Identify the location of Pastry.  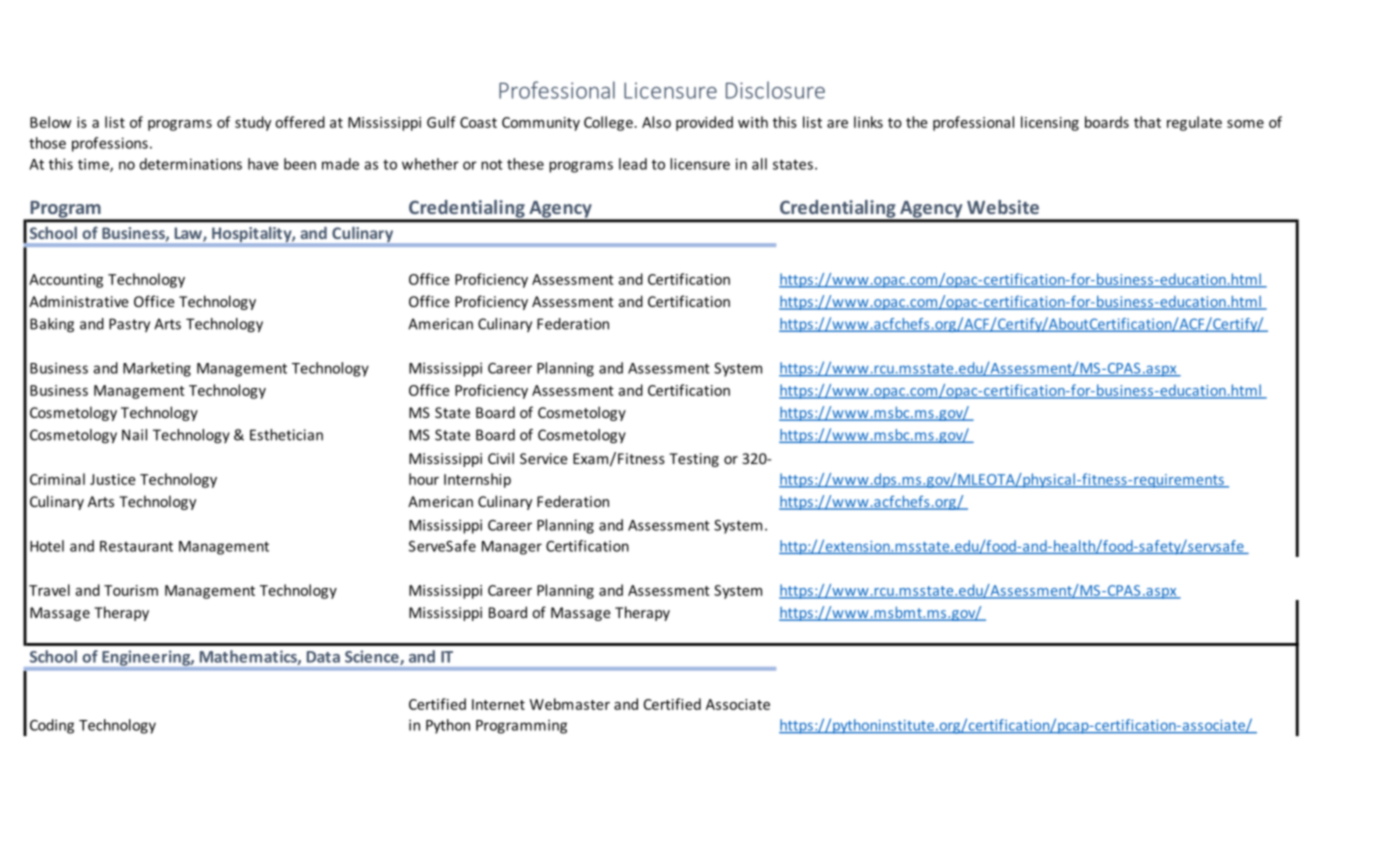
(129, 325).
